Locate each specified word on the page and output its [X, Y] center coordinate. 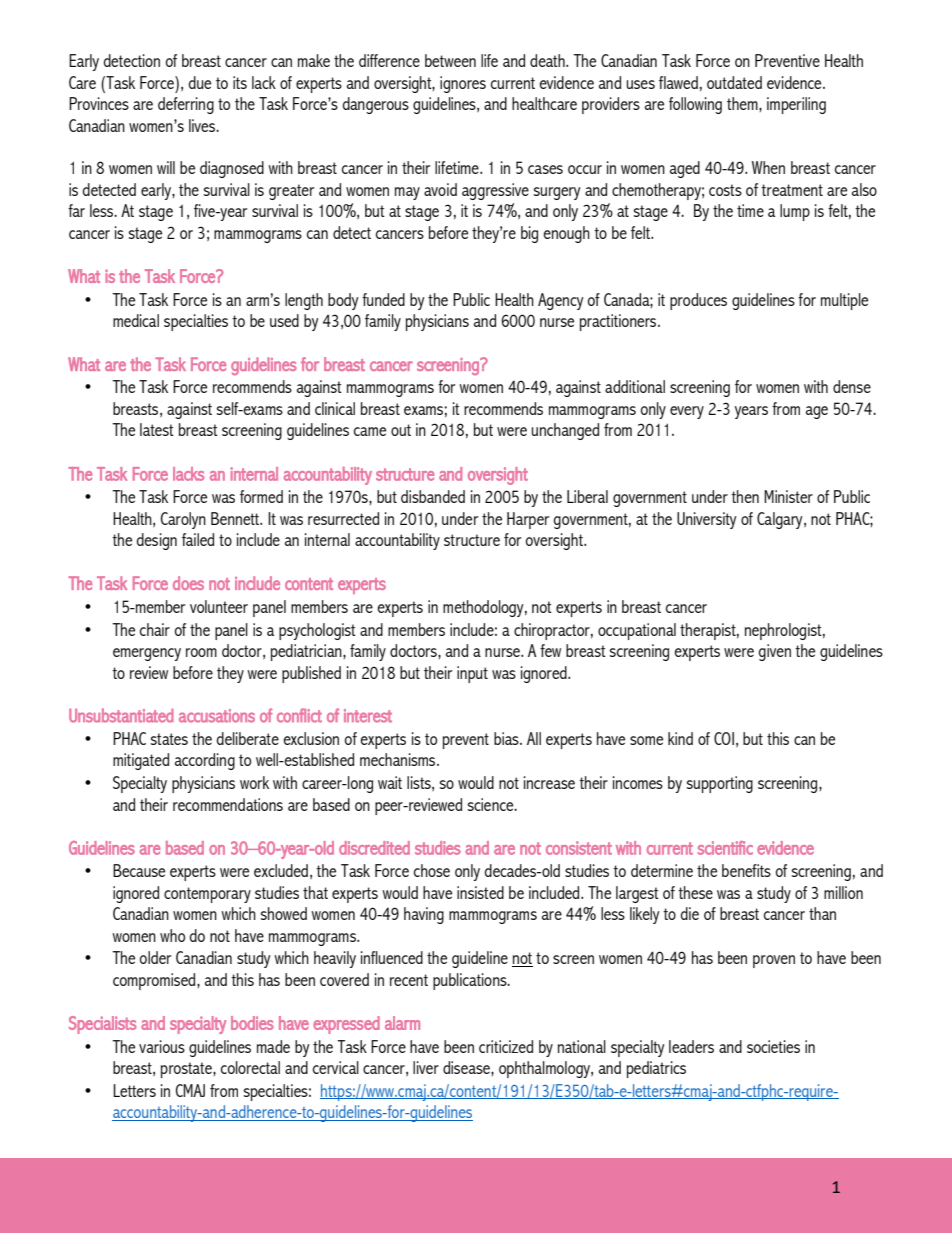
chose [432, 870]
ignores [463, 84]
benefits [746, 870]
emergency [147, 654]
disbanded [433, 496]
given [774, 652]
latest [157, 429]
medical [136, 320]
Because [139, 870]
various [162, 1046]
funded [383, 299]
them [743, 103]
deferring [186, 105]
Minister [788, 496]
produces [698, 301]
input [472, 674]
